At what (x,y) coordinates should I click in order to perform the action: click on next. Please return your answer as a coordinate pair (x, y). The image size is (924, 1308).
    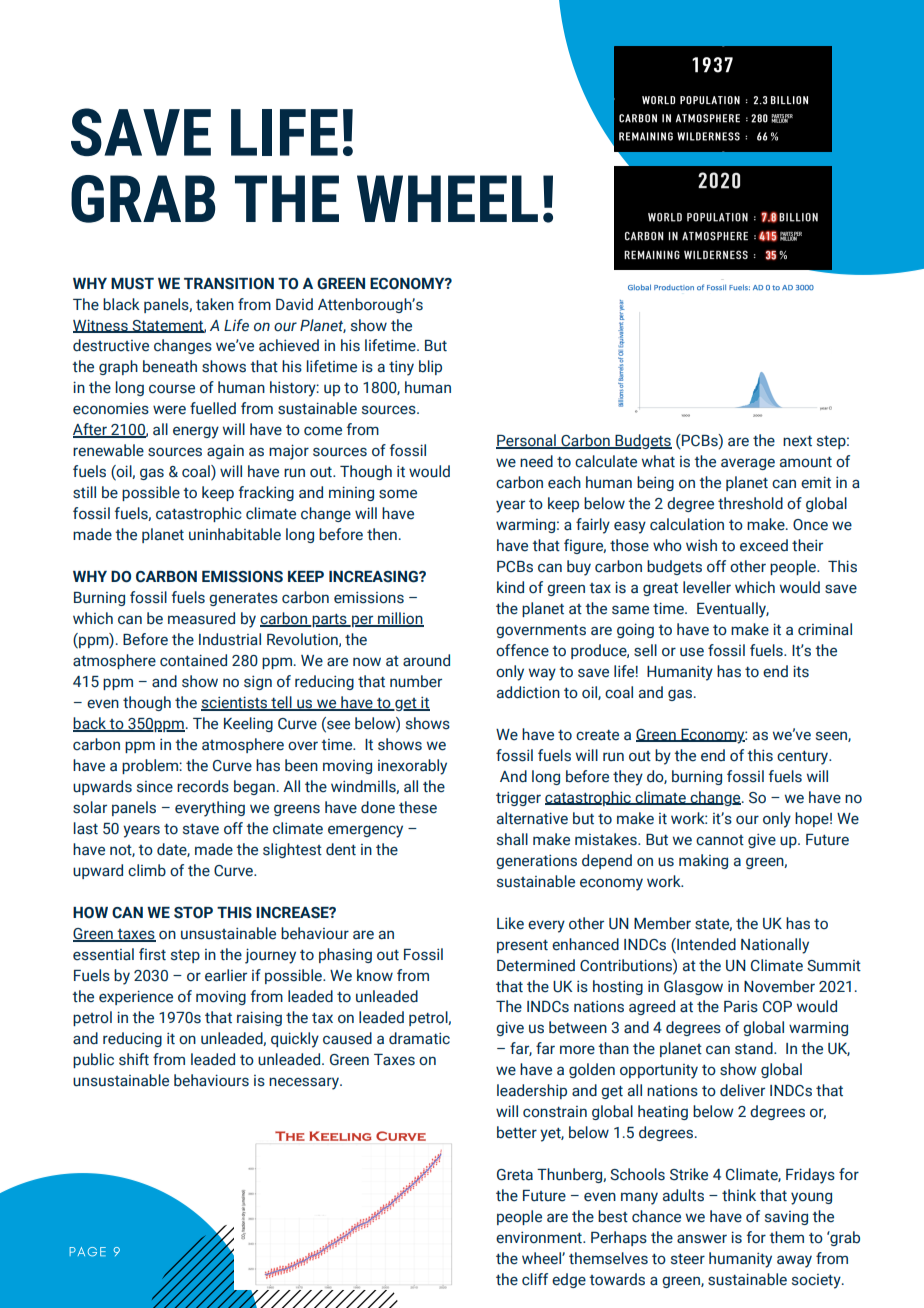
    Looking at the image, I should click on (797, 441).
